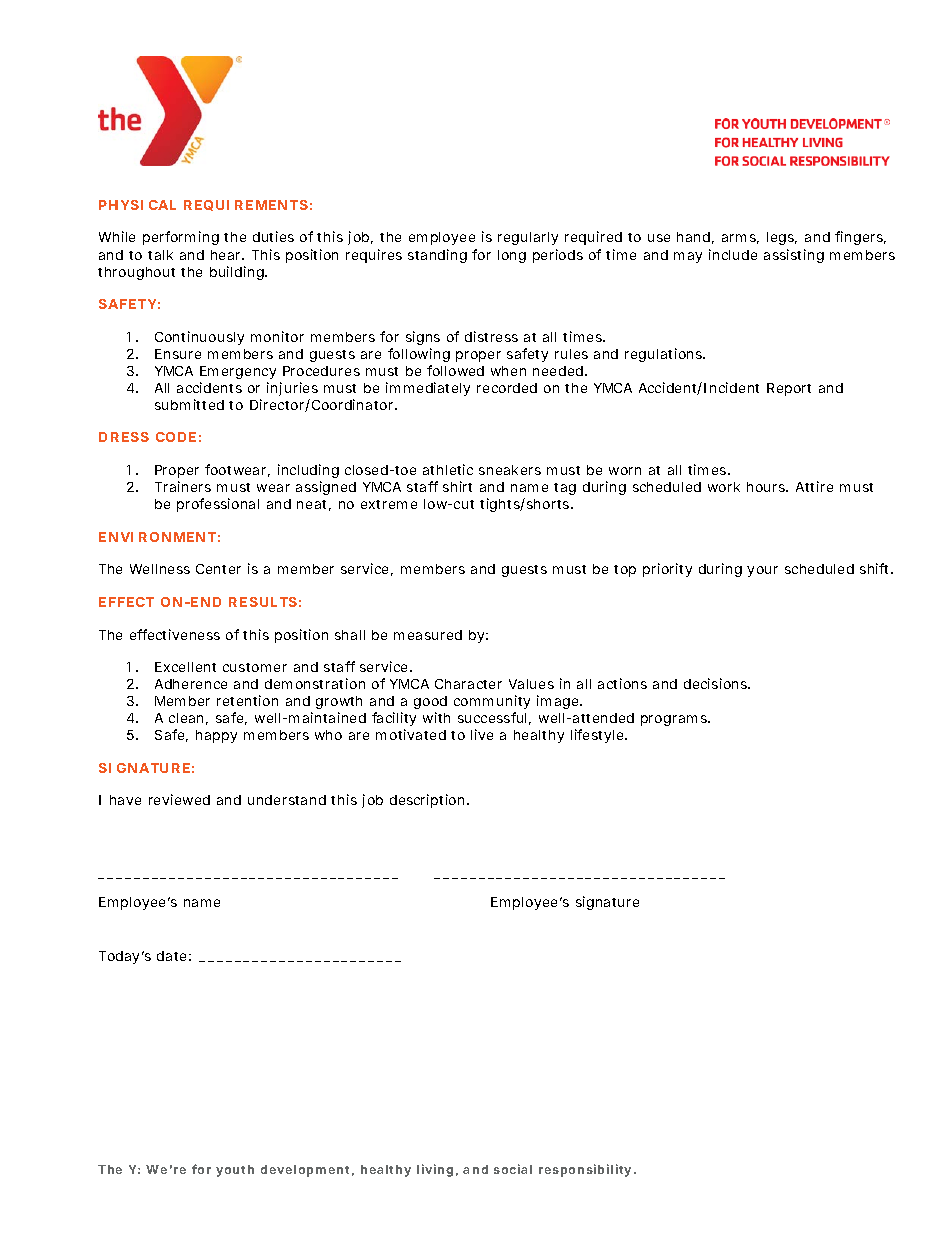 Image resolution: width=952 pixels, height=1233 pixels. I want to click on recorded, so click(507, 388).
